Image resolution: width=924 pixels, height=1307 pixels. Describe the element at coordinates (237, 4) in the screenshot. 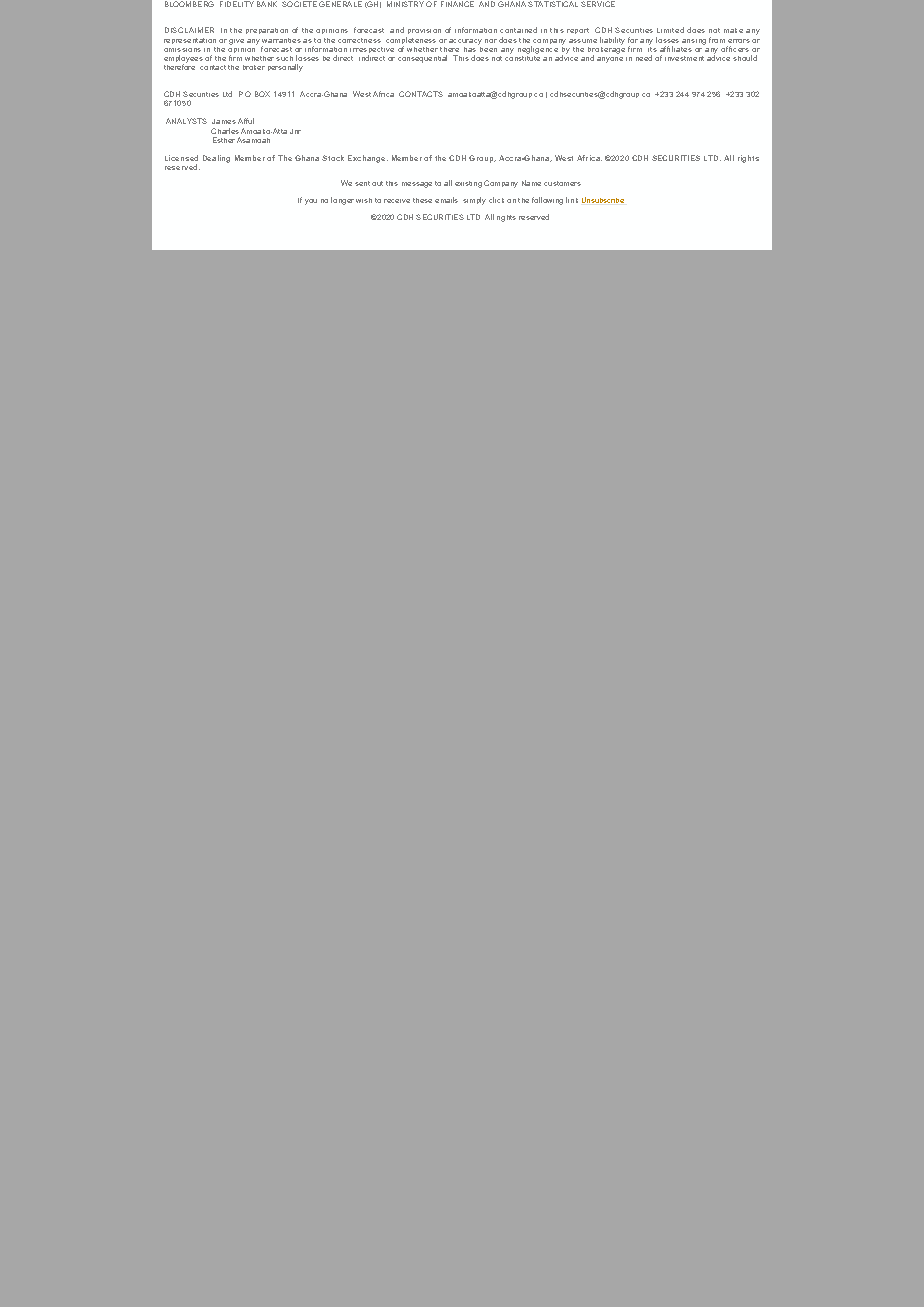

I see `FIDELITY` at that location.
